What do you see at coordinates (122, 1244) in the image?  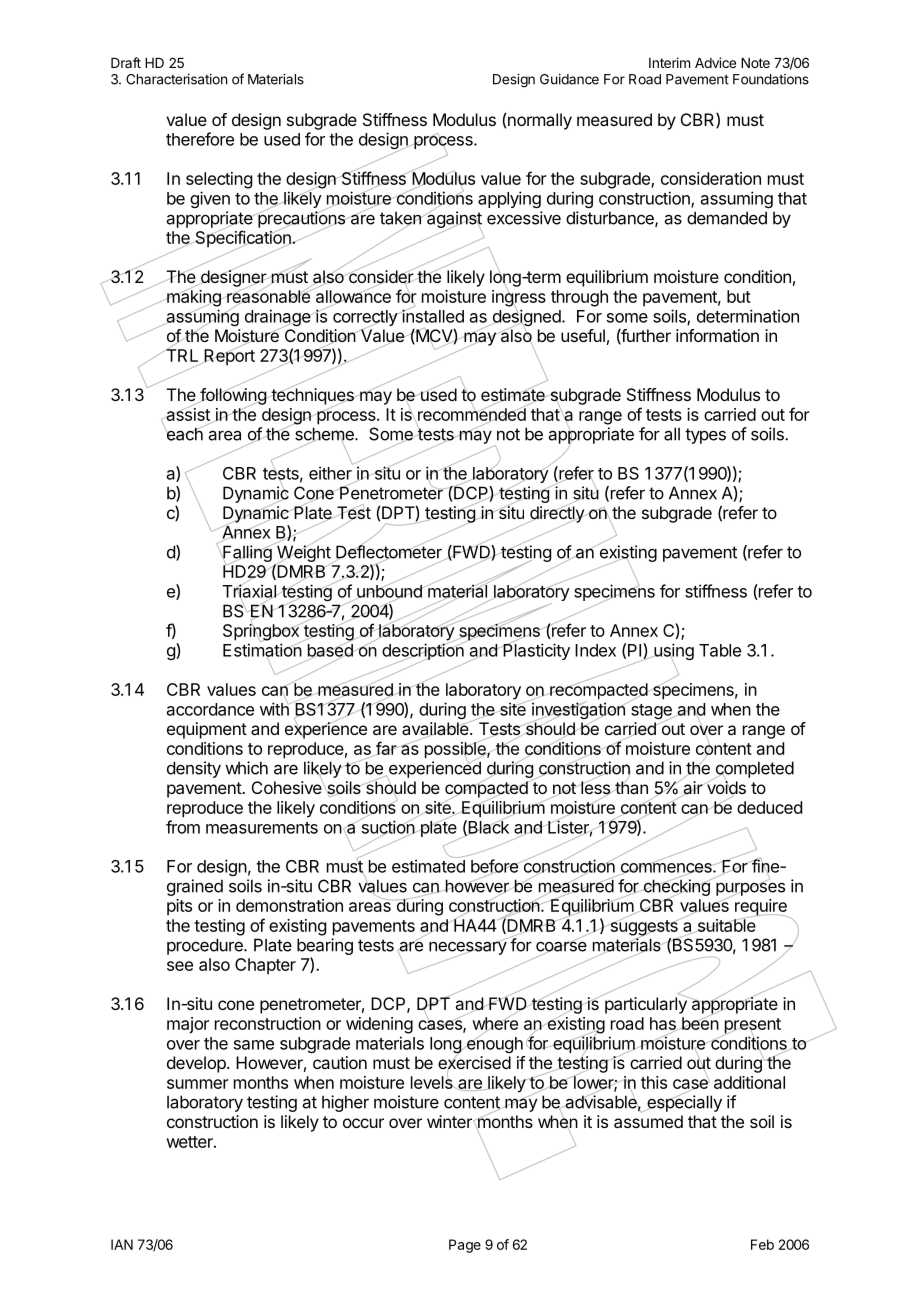 I see `IAN` at bounding box center [122, 1244].
